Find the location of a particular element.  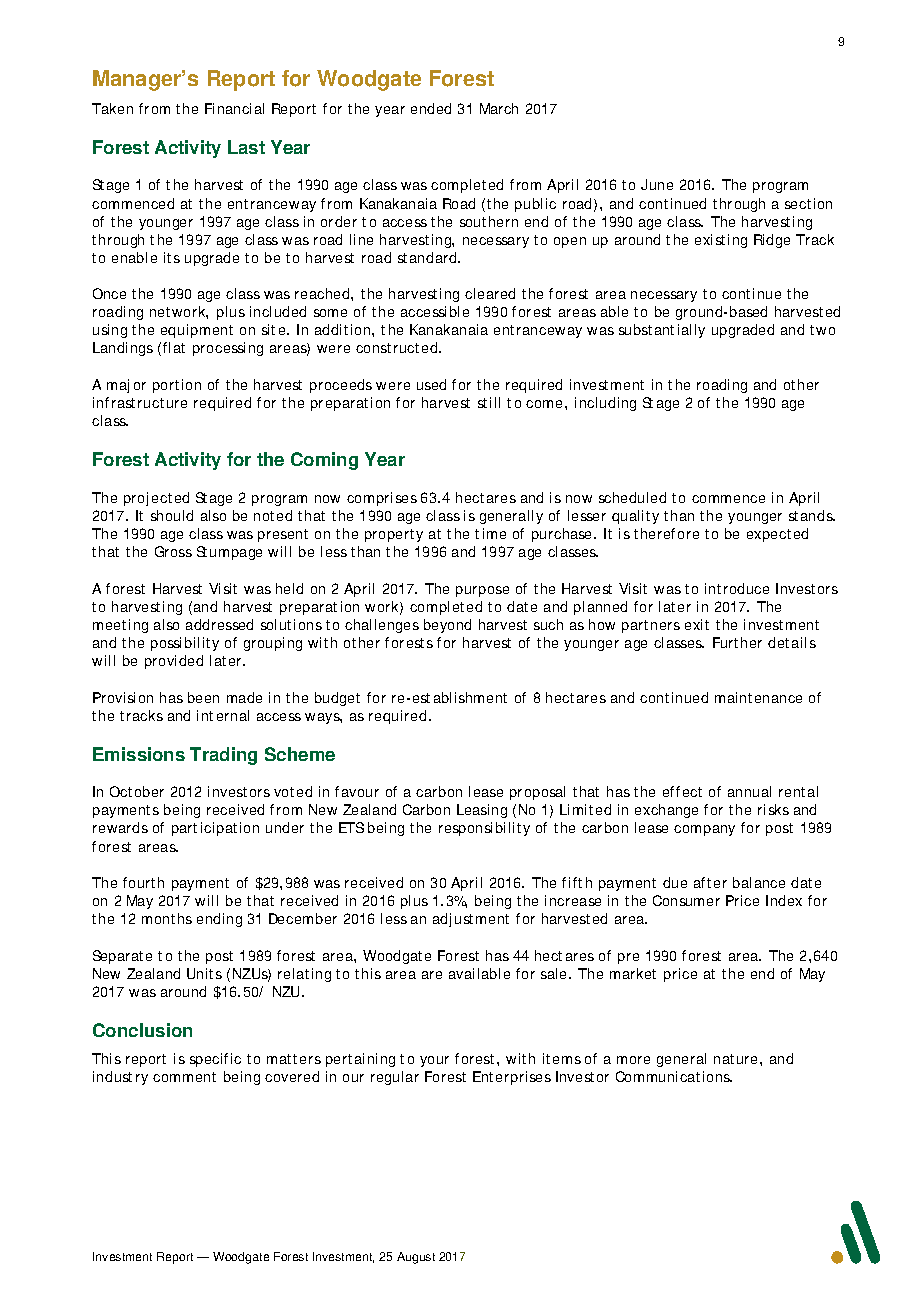

August is located at coordinates (416, 1258).
